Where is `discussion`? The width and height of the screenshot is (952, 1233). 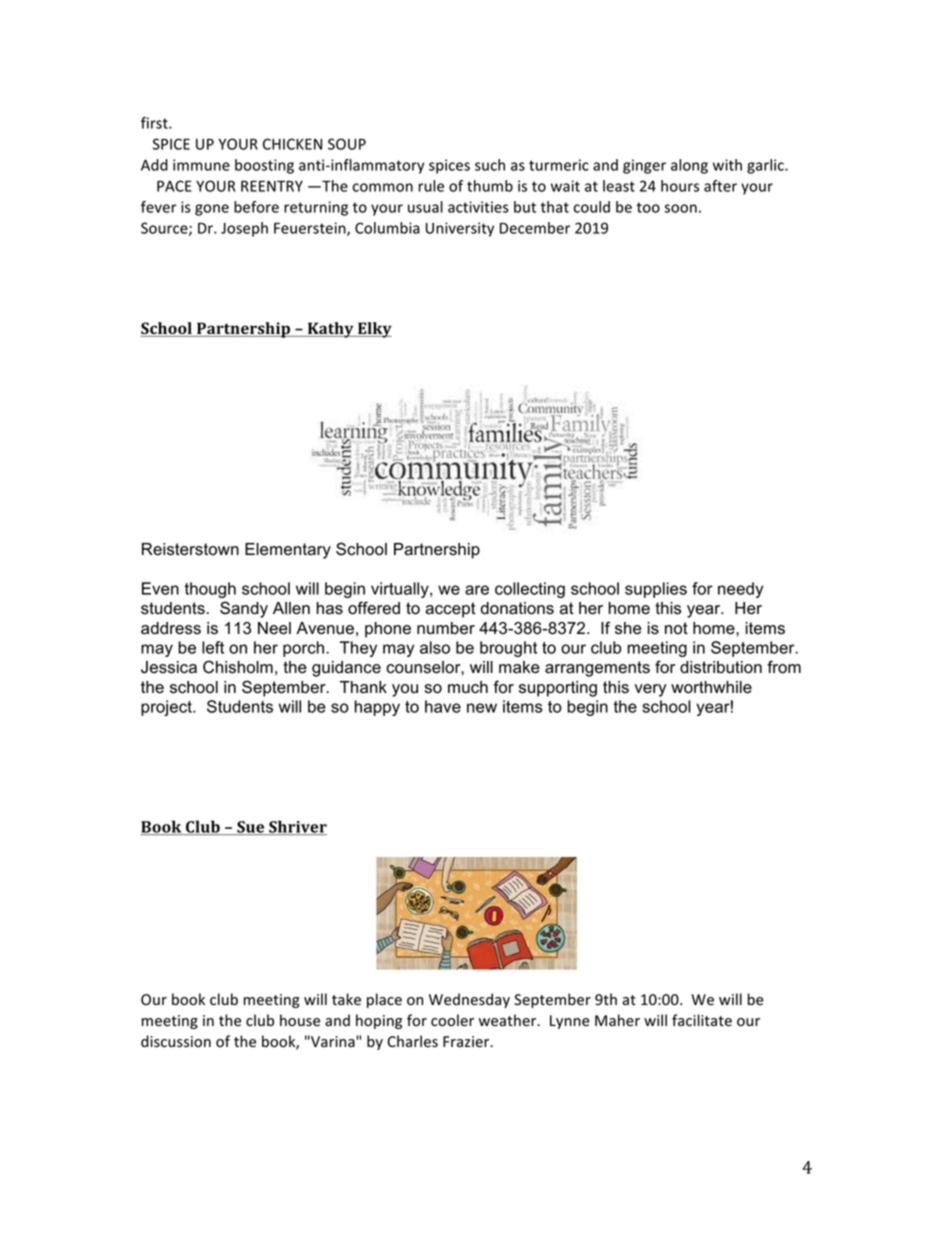
discussion is located at coordinates (176, 1041).
